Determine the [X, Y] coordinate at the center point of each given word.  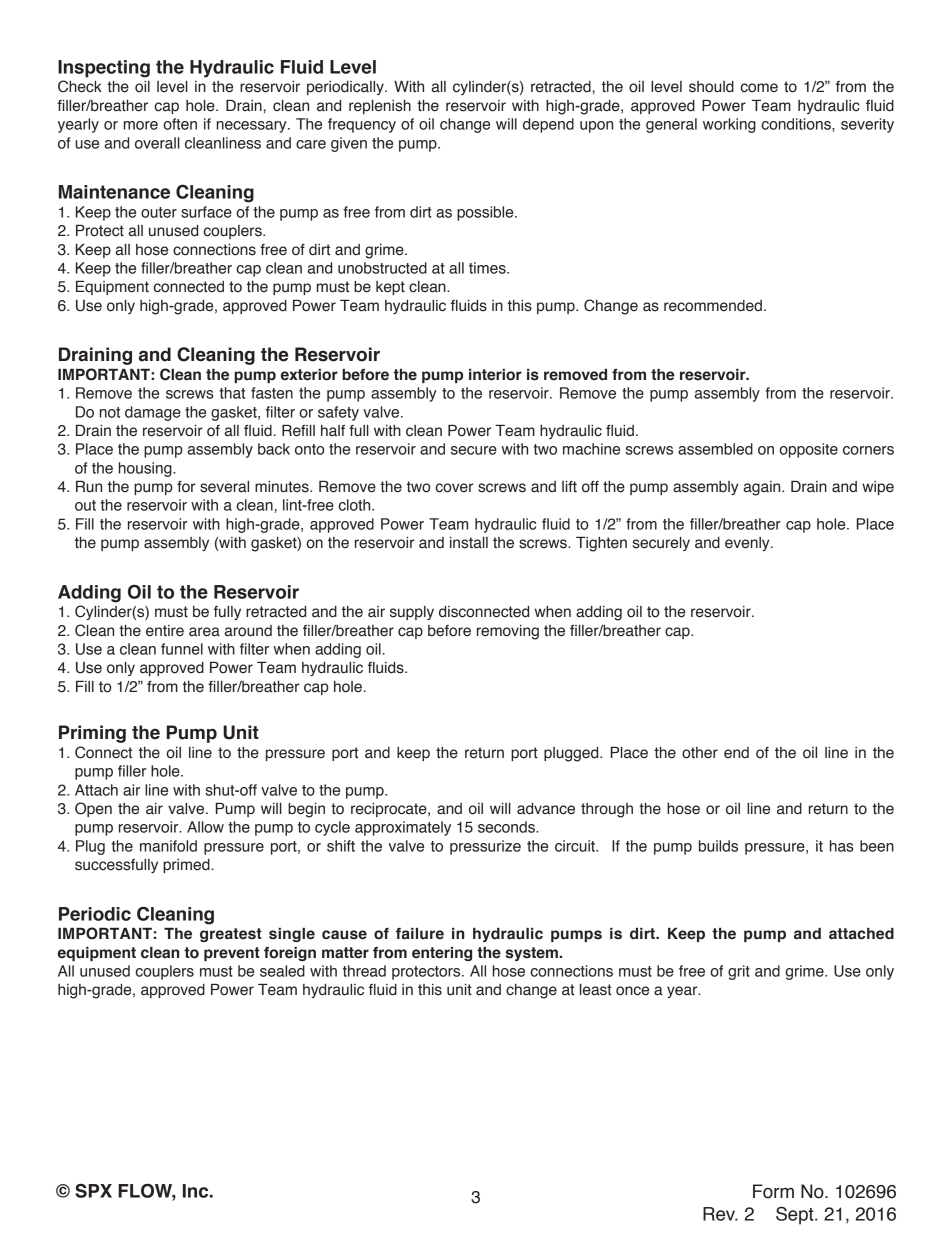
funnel [182, 649]
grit [739, 972]
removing [508, 632]
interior [495, 375]
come [759, 88]
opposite [808, 450]
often [180, 124]
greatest [231, 935]
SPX [93, 1191]
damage [153, 413]
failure [420, 934]
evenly [748, 544]
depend [548, 125]
